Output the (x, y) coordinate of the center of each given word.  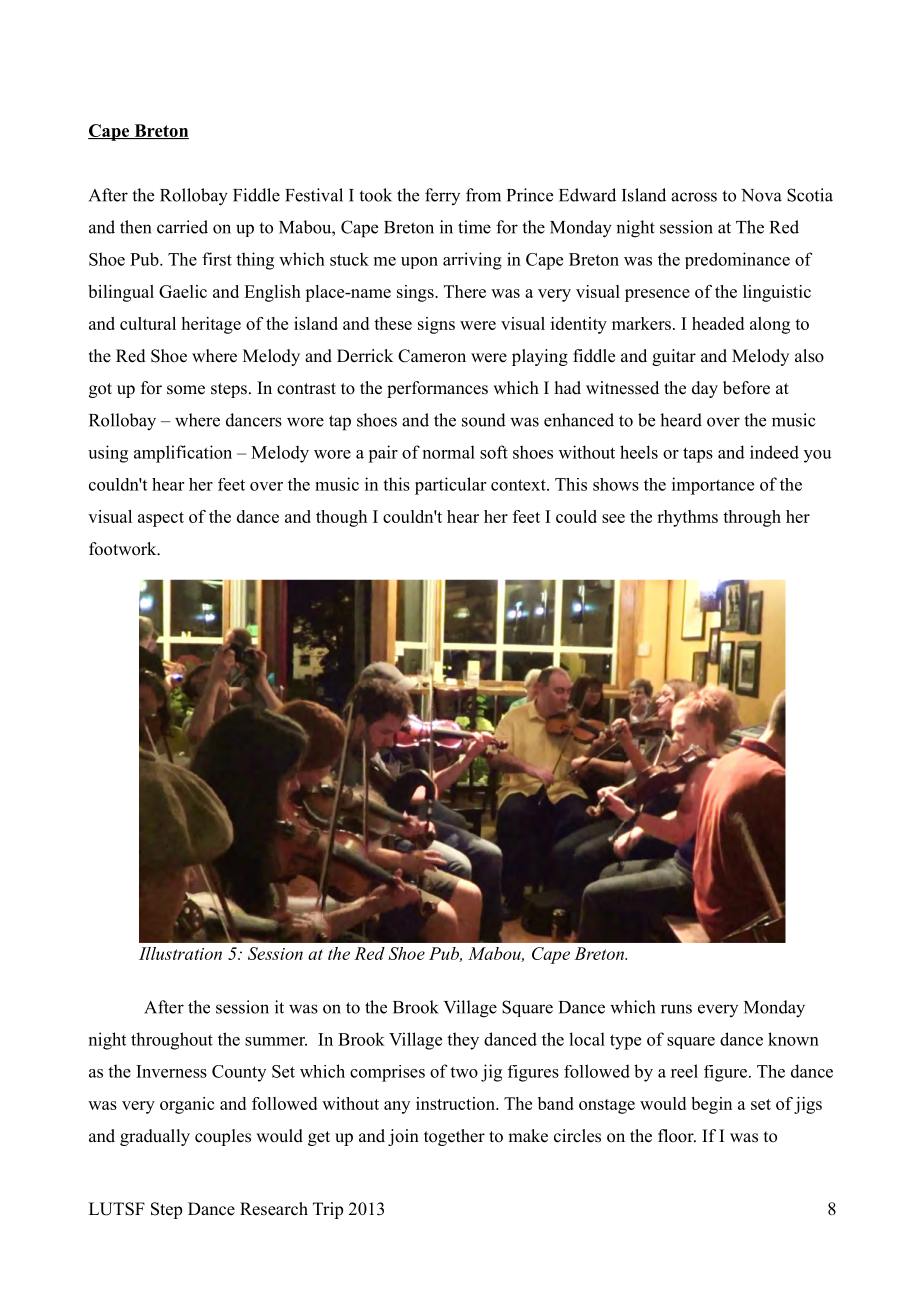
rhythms (687, 518)
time (474, 227)
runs (676, 1009)
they (463, 1041)
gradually (155, 1137)
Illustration (180, 953)
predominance (737, 260)
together (454, 1137)
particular (450, 486)
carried (182, 227)
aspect (161, 519)
